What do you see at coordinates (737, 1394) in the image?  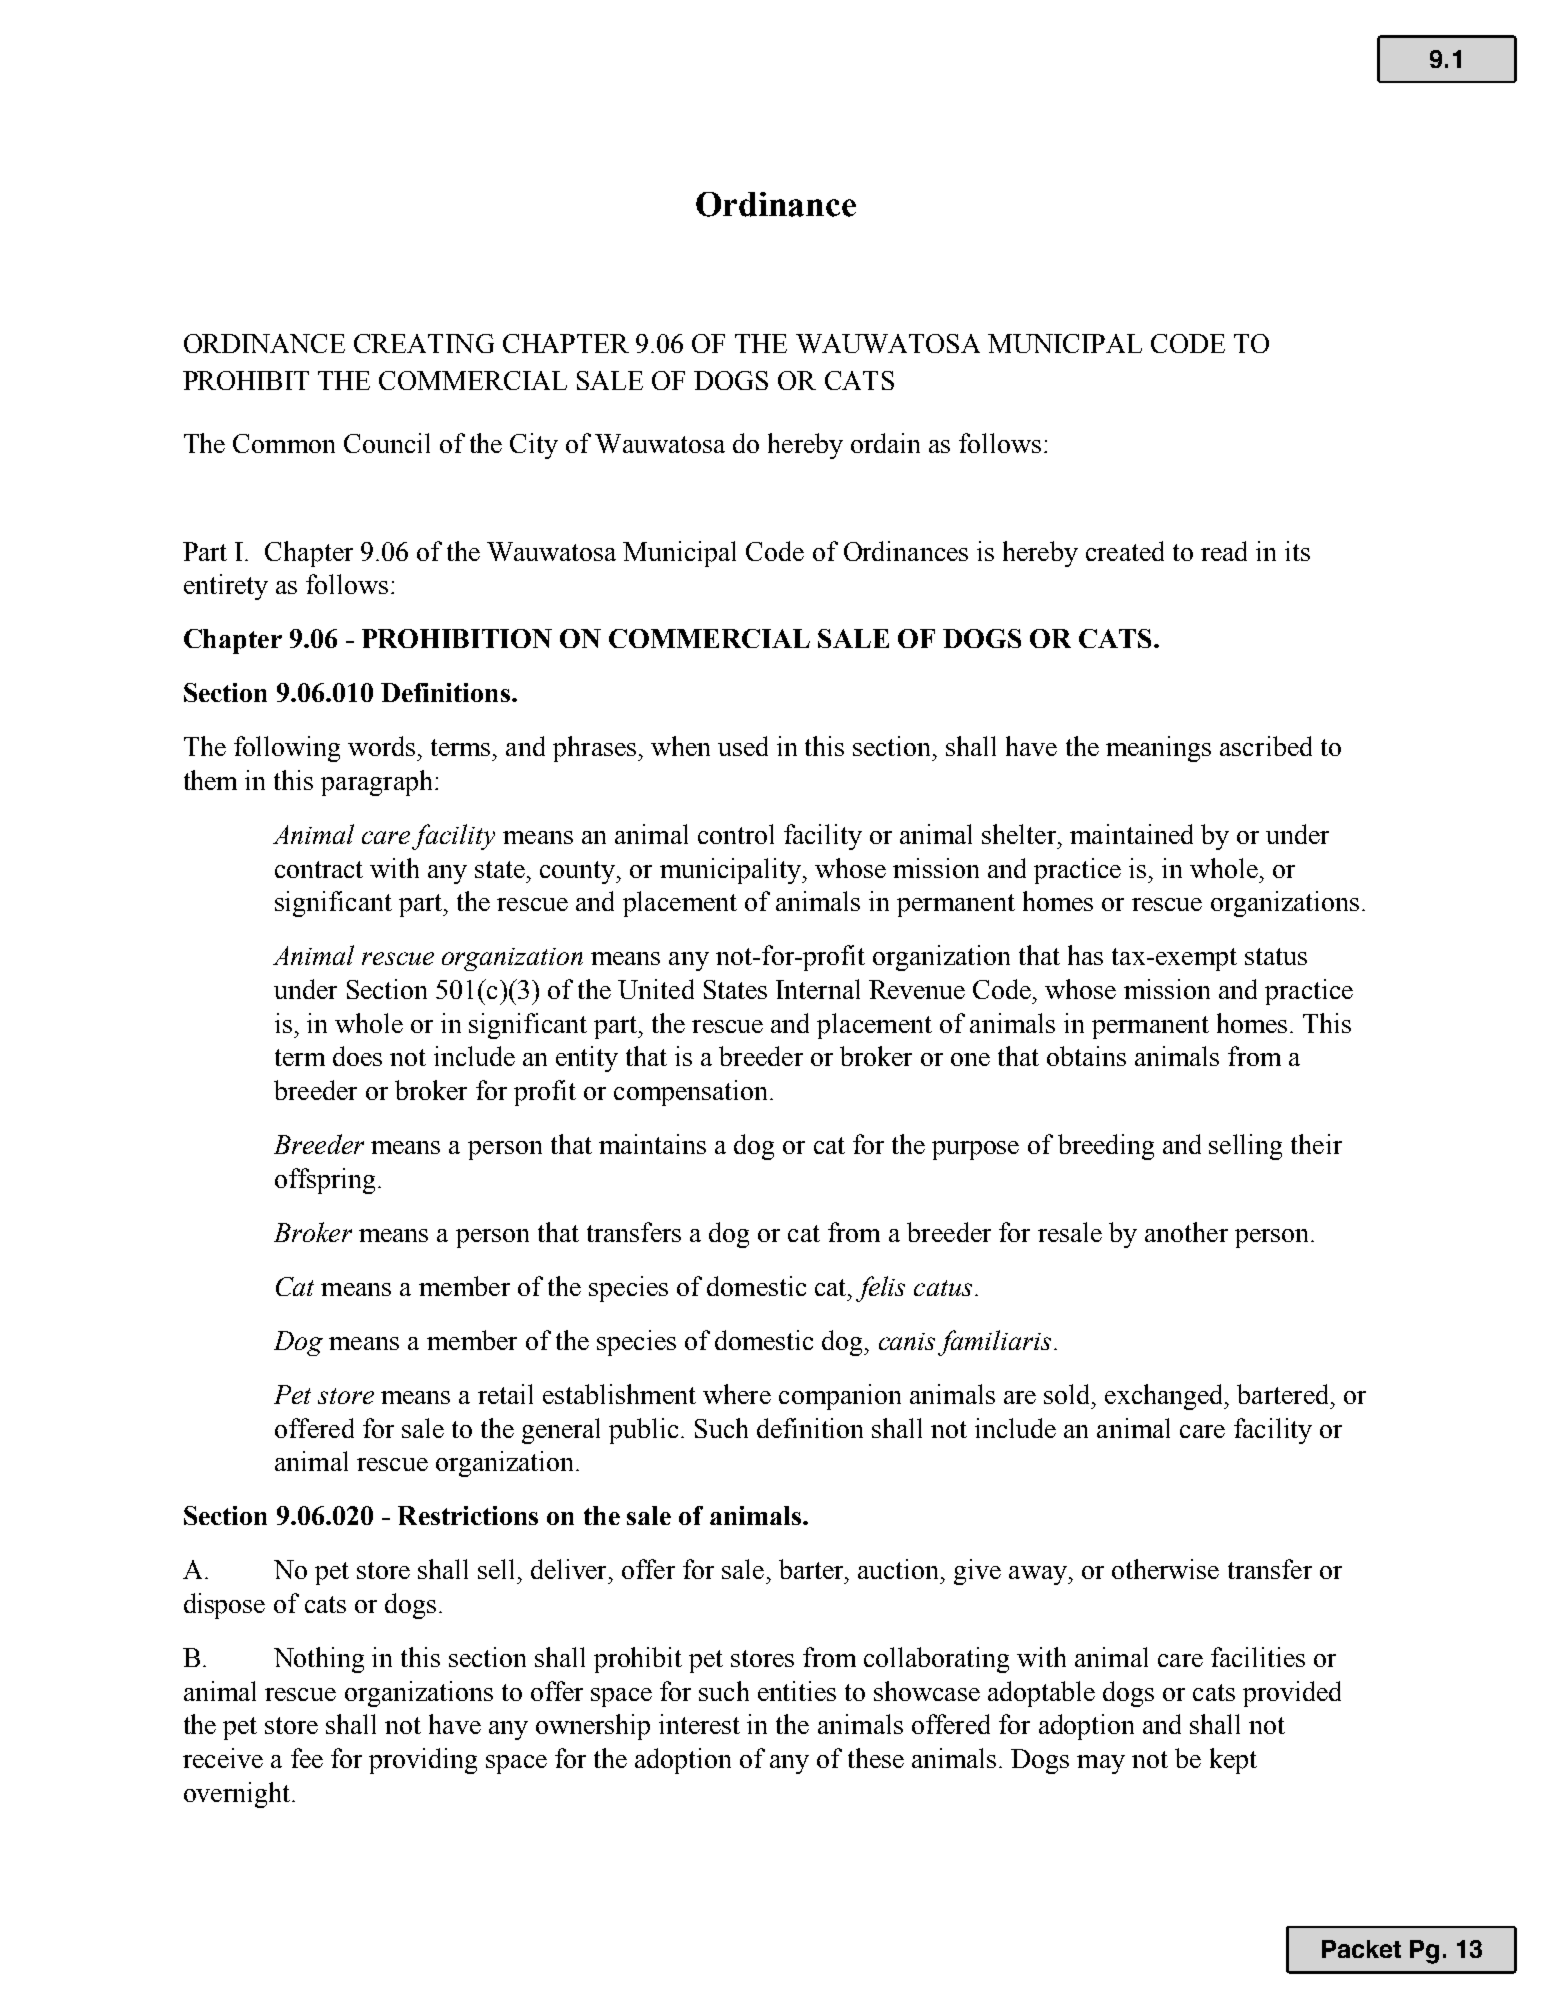 I see `where` at bounding box center [737, 1394].
